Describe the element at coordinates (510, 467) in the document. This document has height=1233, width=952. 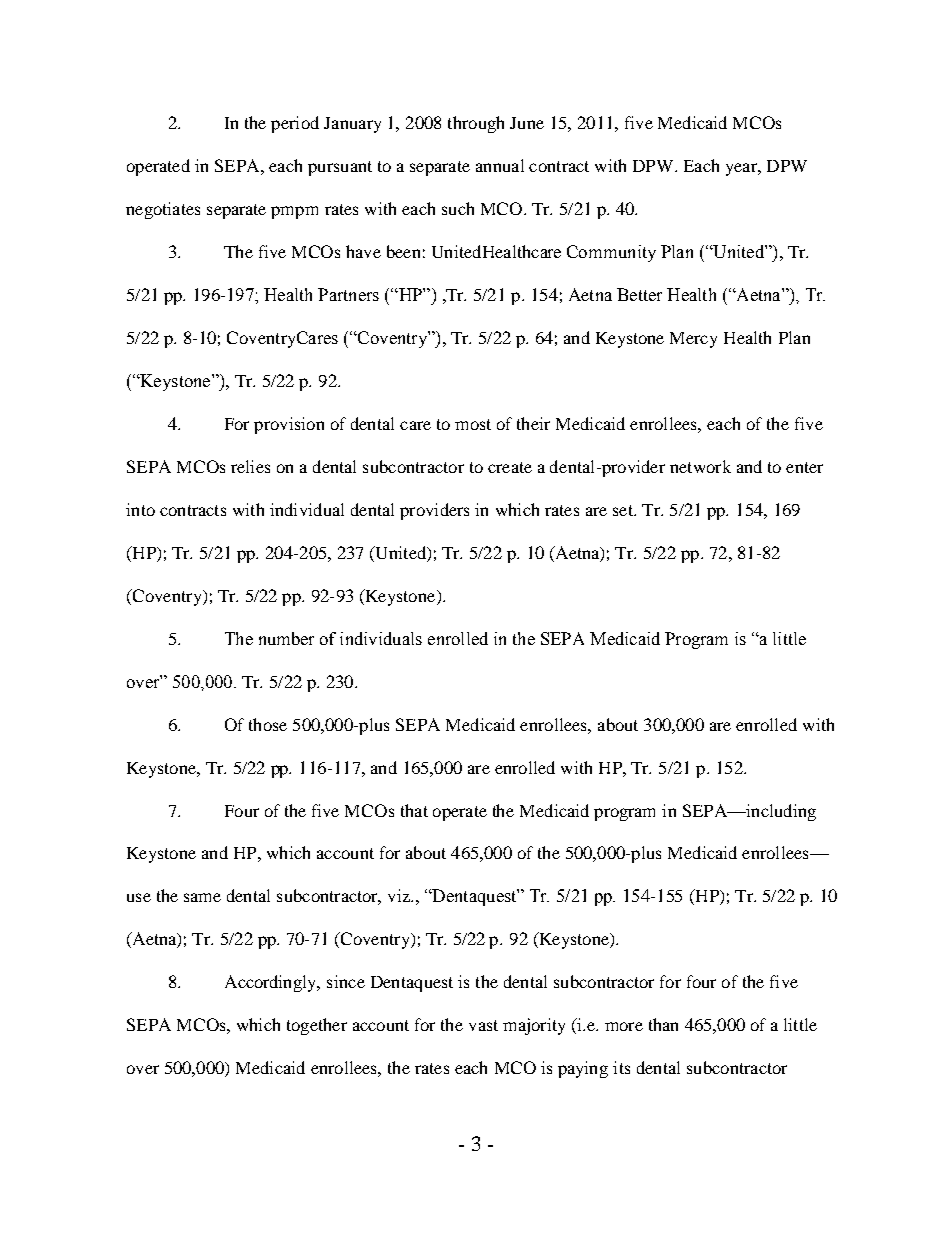
I see `create` at that location.
